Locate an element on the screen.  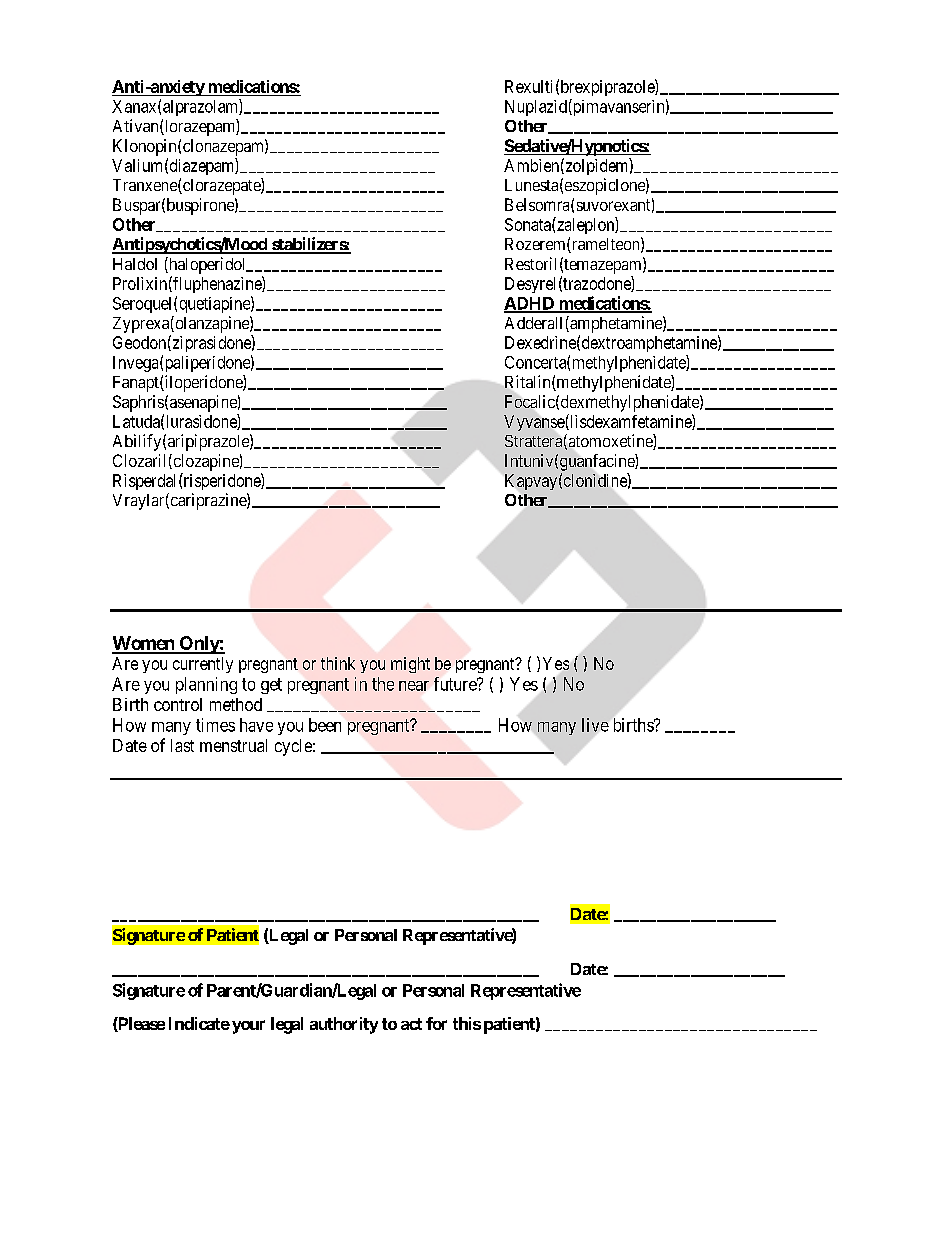
last is located at coordinates (182, 745).
